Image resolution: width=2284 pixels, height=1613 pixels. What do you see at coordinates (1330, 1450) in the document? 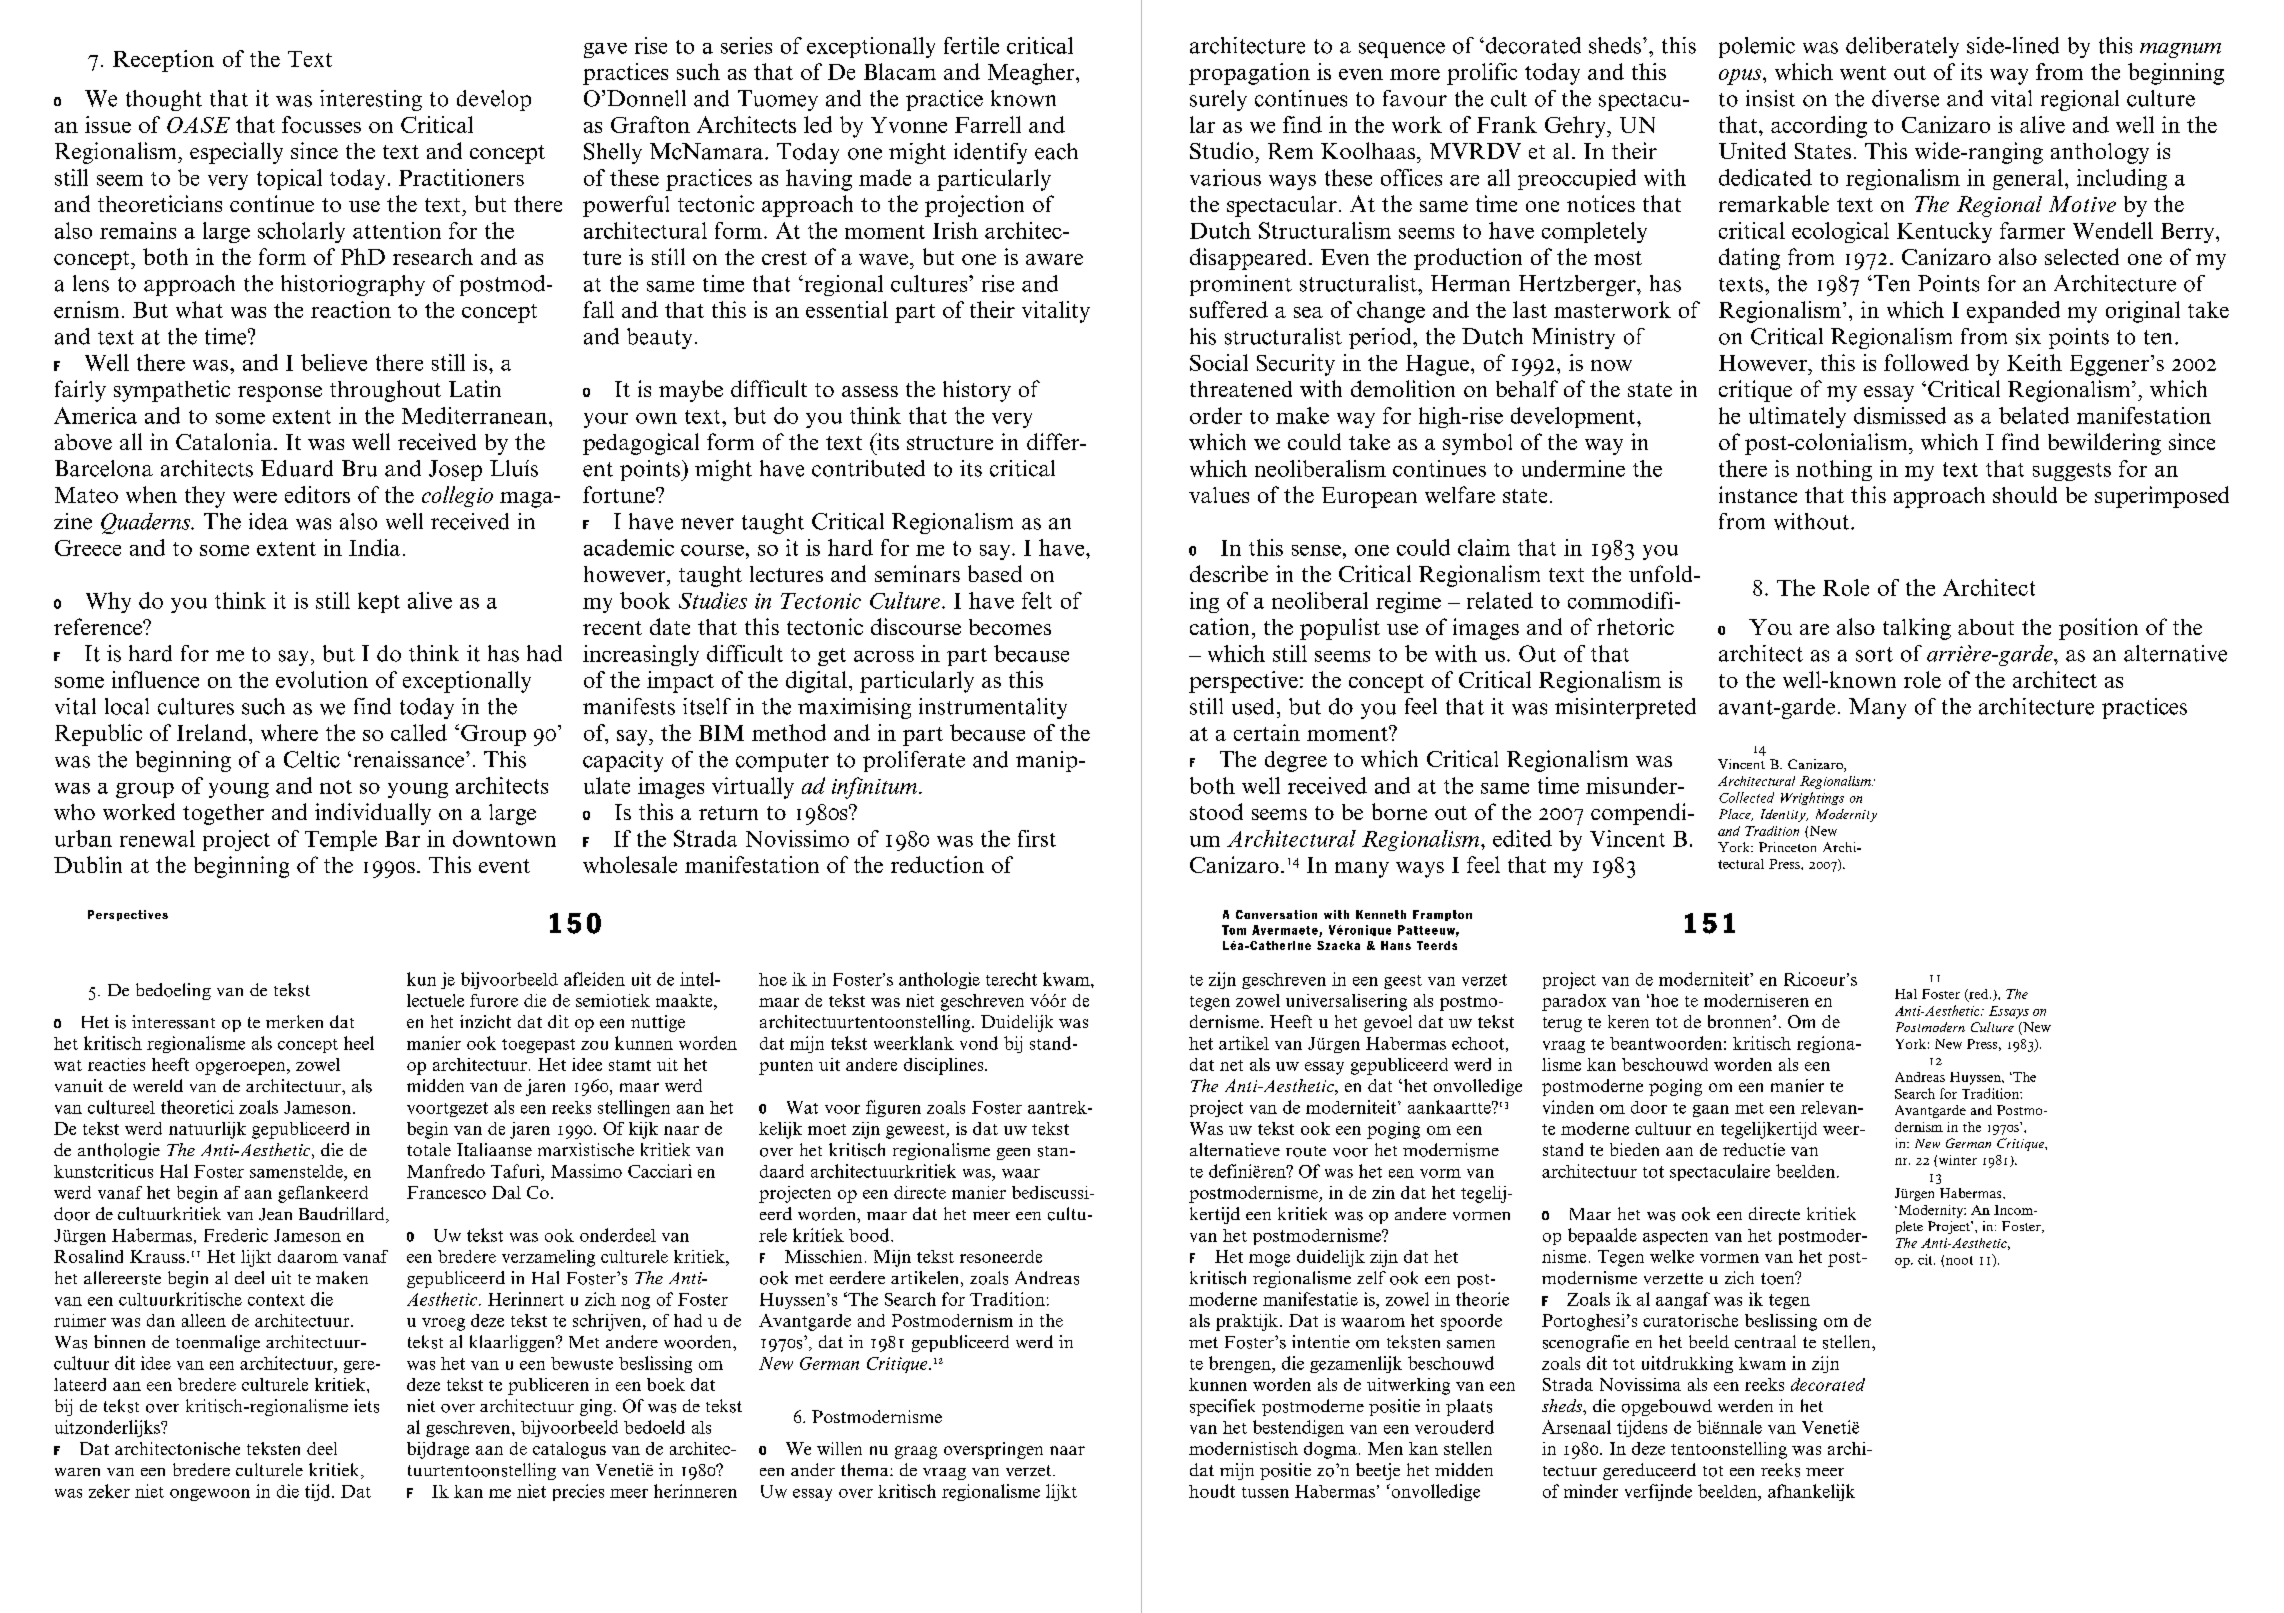
I see `dogma` at bounding box center [1330, 1450].
